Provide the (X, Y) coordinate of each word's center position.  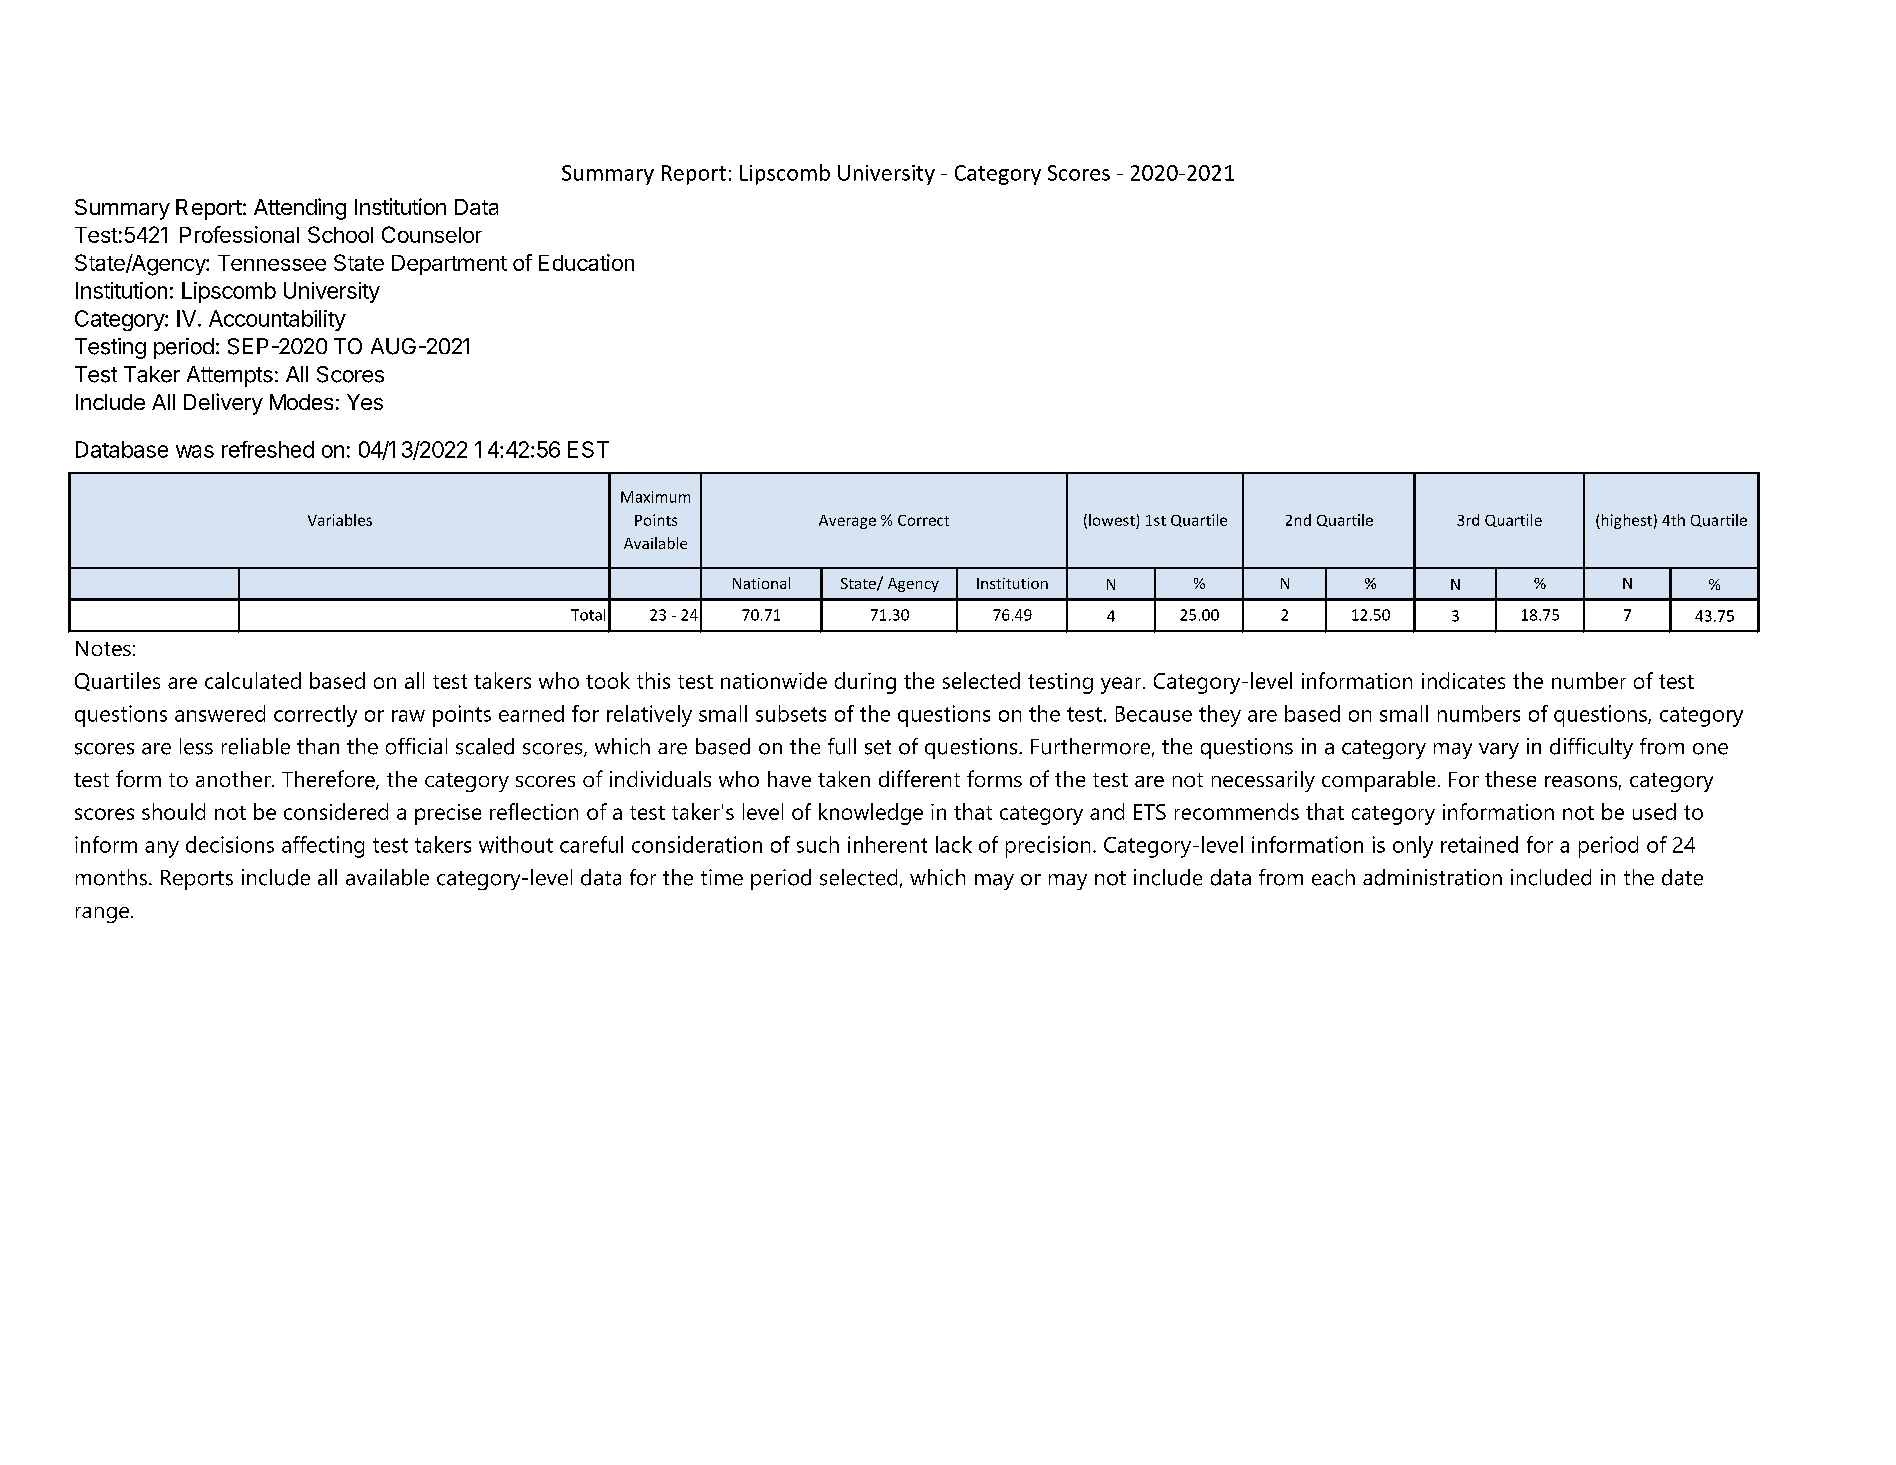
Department (449, 265)
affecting (323, 847)
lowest (1112, 520)
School (340, 234)
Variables (340, 520)
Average (847, 522)
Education (586, 262)
